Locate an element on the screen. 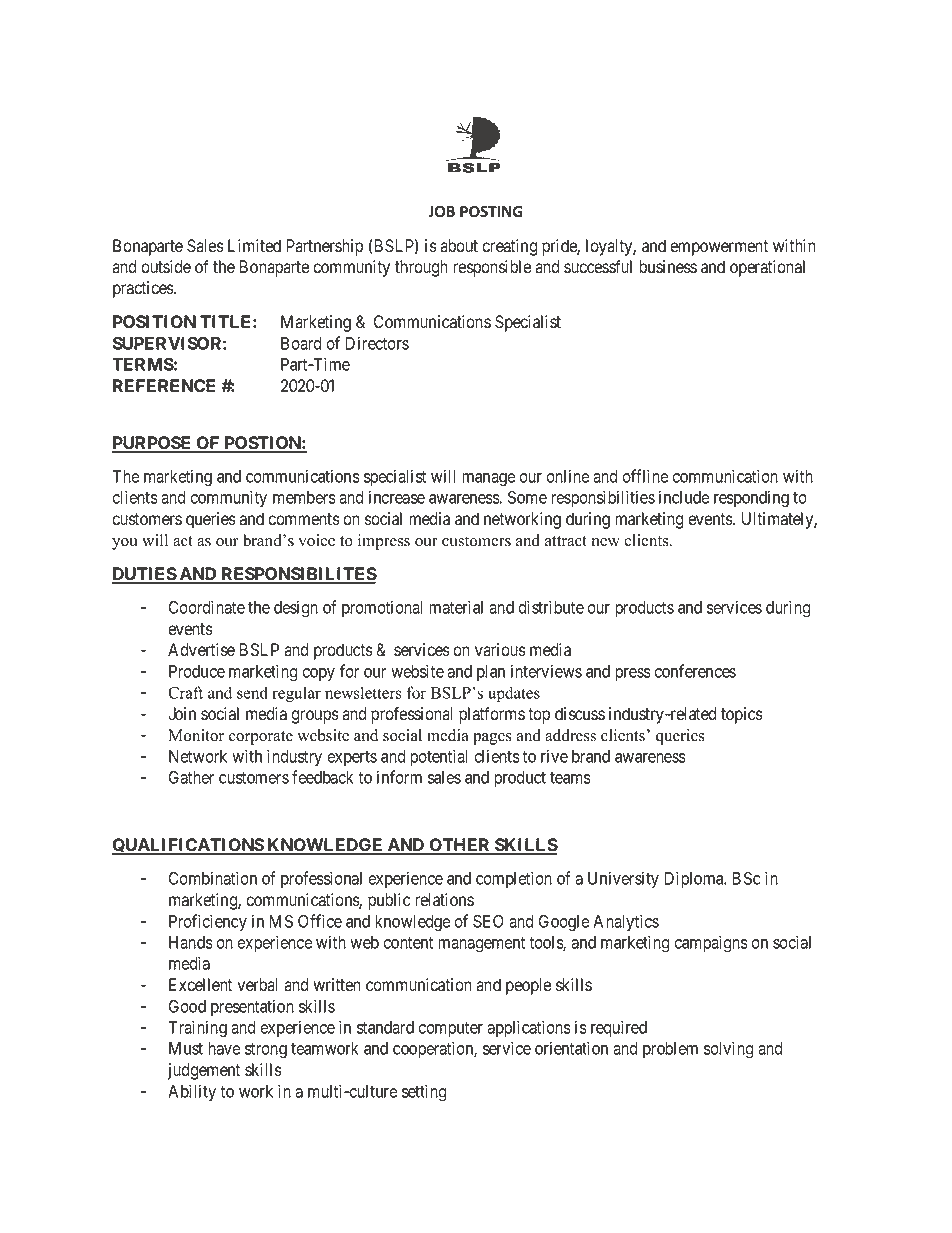  about is located at coordinates (459, 246).
